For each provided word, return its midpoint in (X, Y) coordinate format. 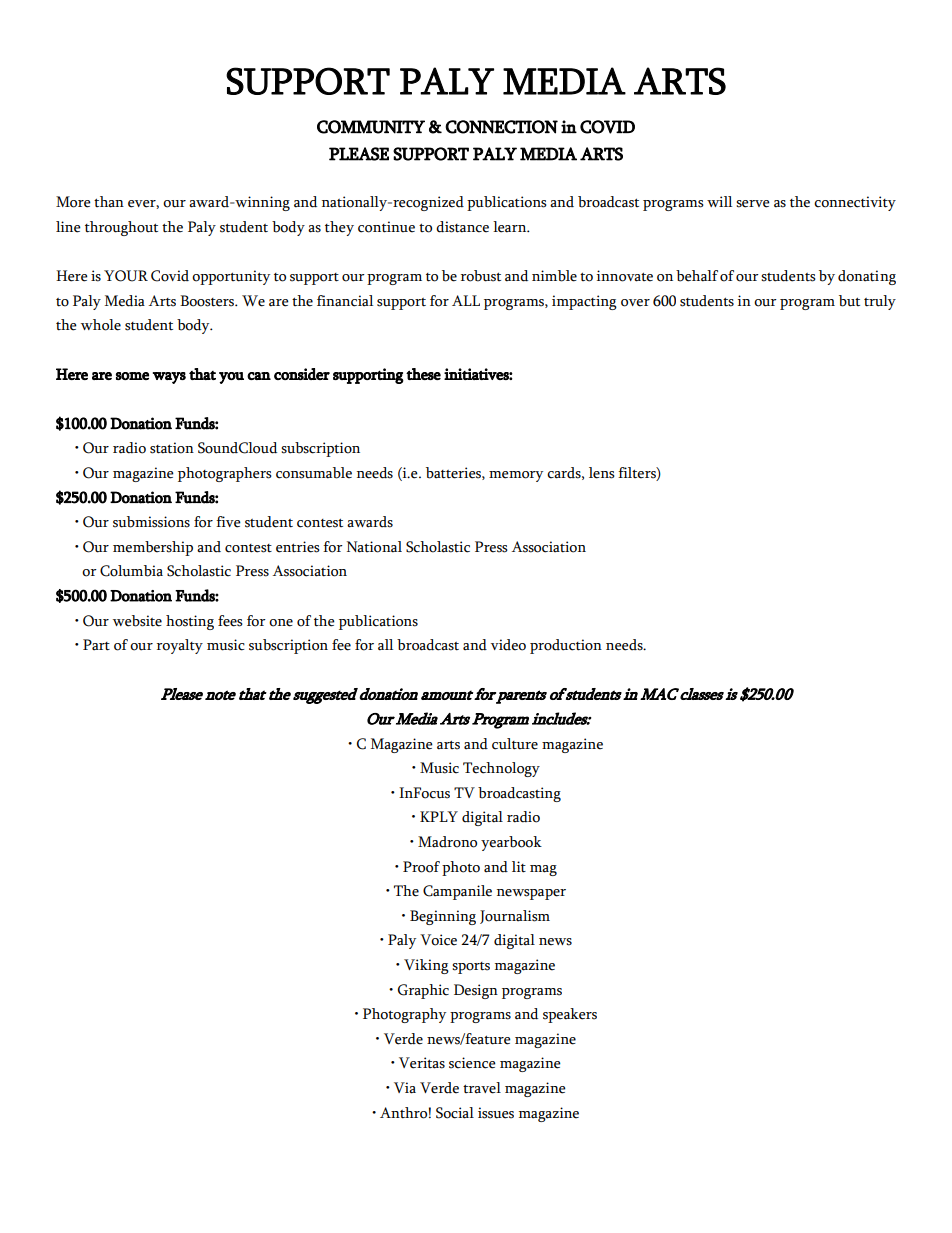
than (109, 202)
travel (482, 1088)
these (423, 374)
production (566, 646)
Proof (421, 867)
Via (405, 1088)
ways (169, 378)
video (508, 645)
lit (519, 867)
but (849, 301)
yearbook (511, 843)
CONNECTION (501, 127)
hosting (190, 622)
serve (753, 204)
